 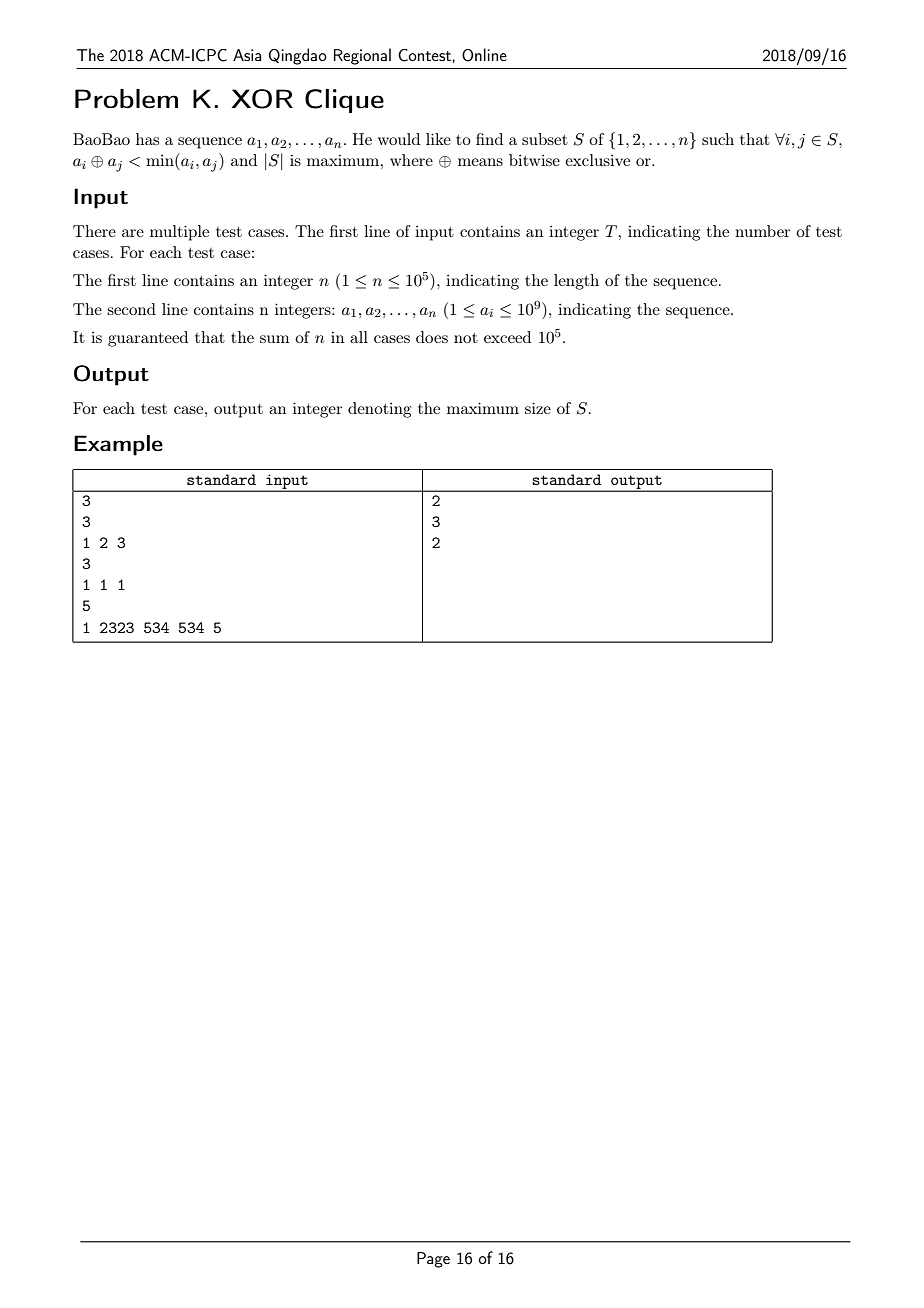 What do you see at coordinates (126, 98) in the document?
I see `Problem` at bounding box center [126, 98].
